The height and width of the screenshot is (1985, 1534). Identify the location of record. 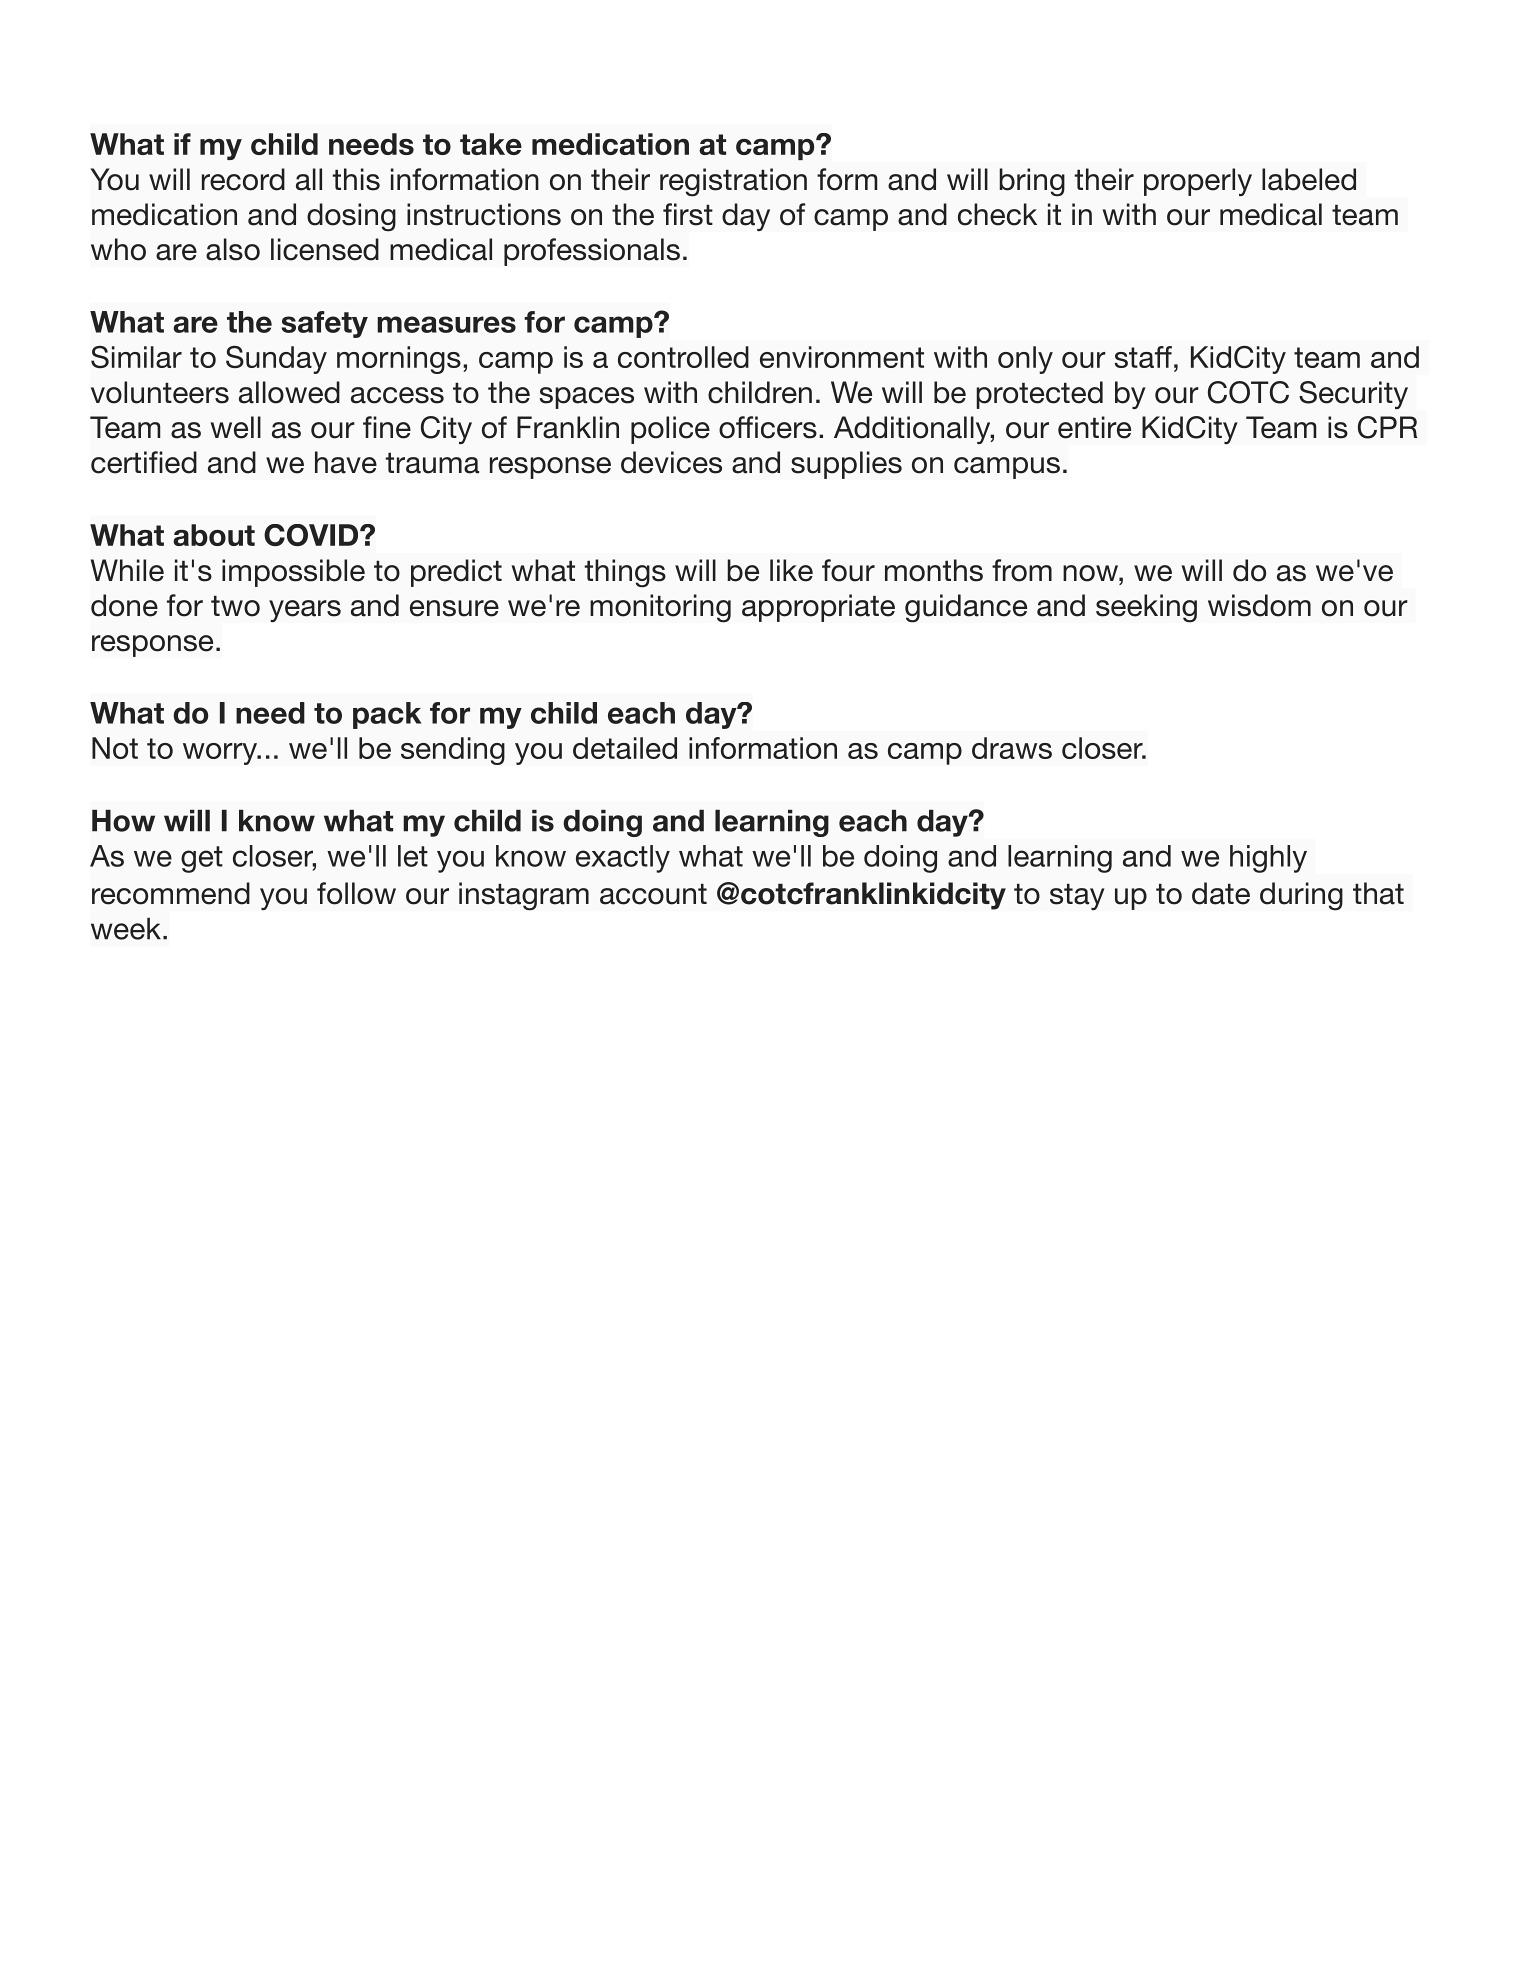
(243, 179).
